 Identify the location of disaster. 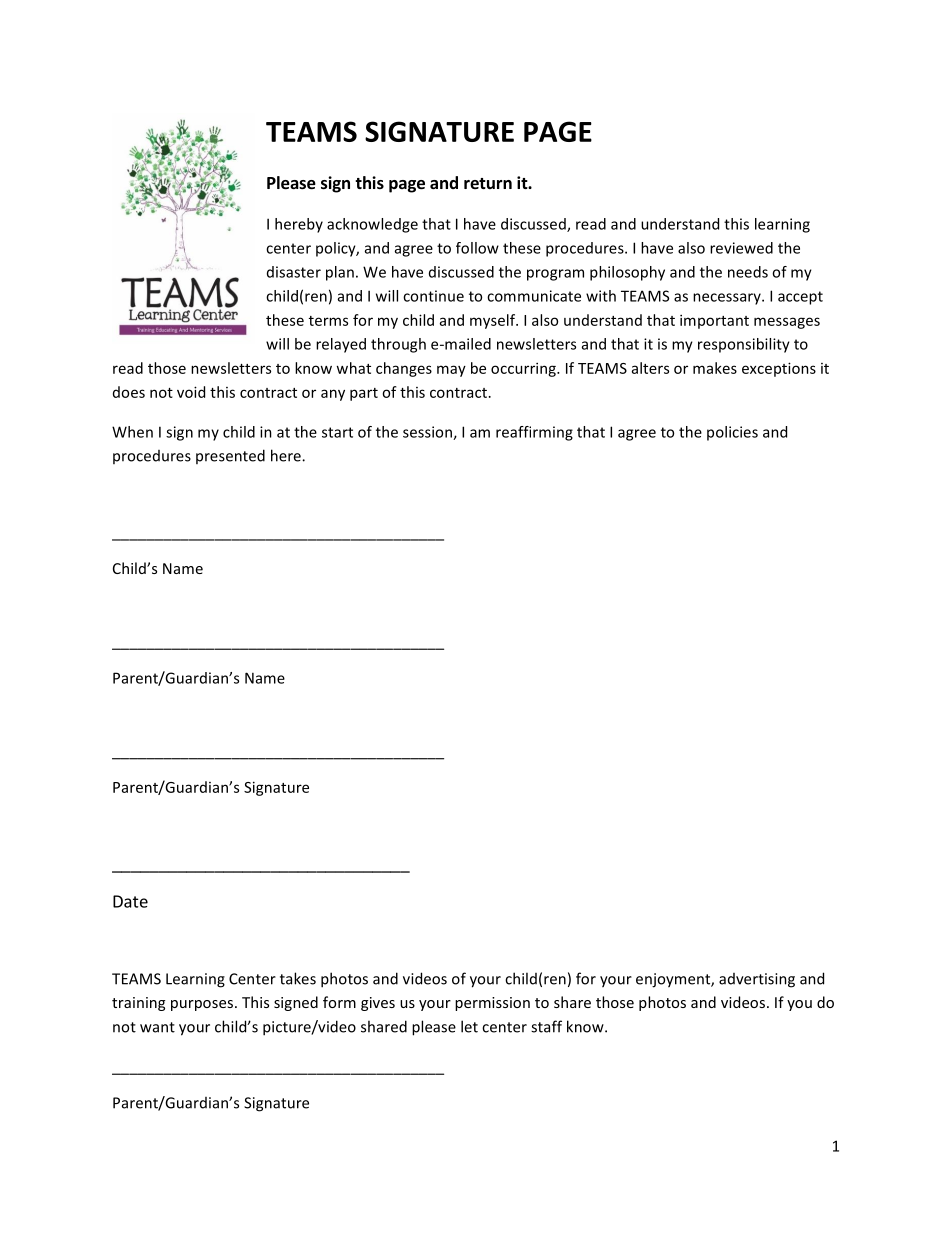
(294, 272).
